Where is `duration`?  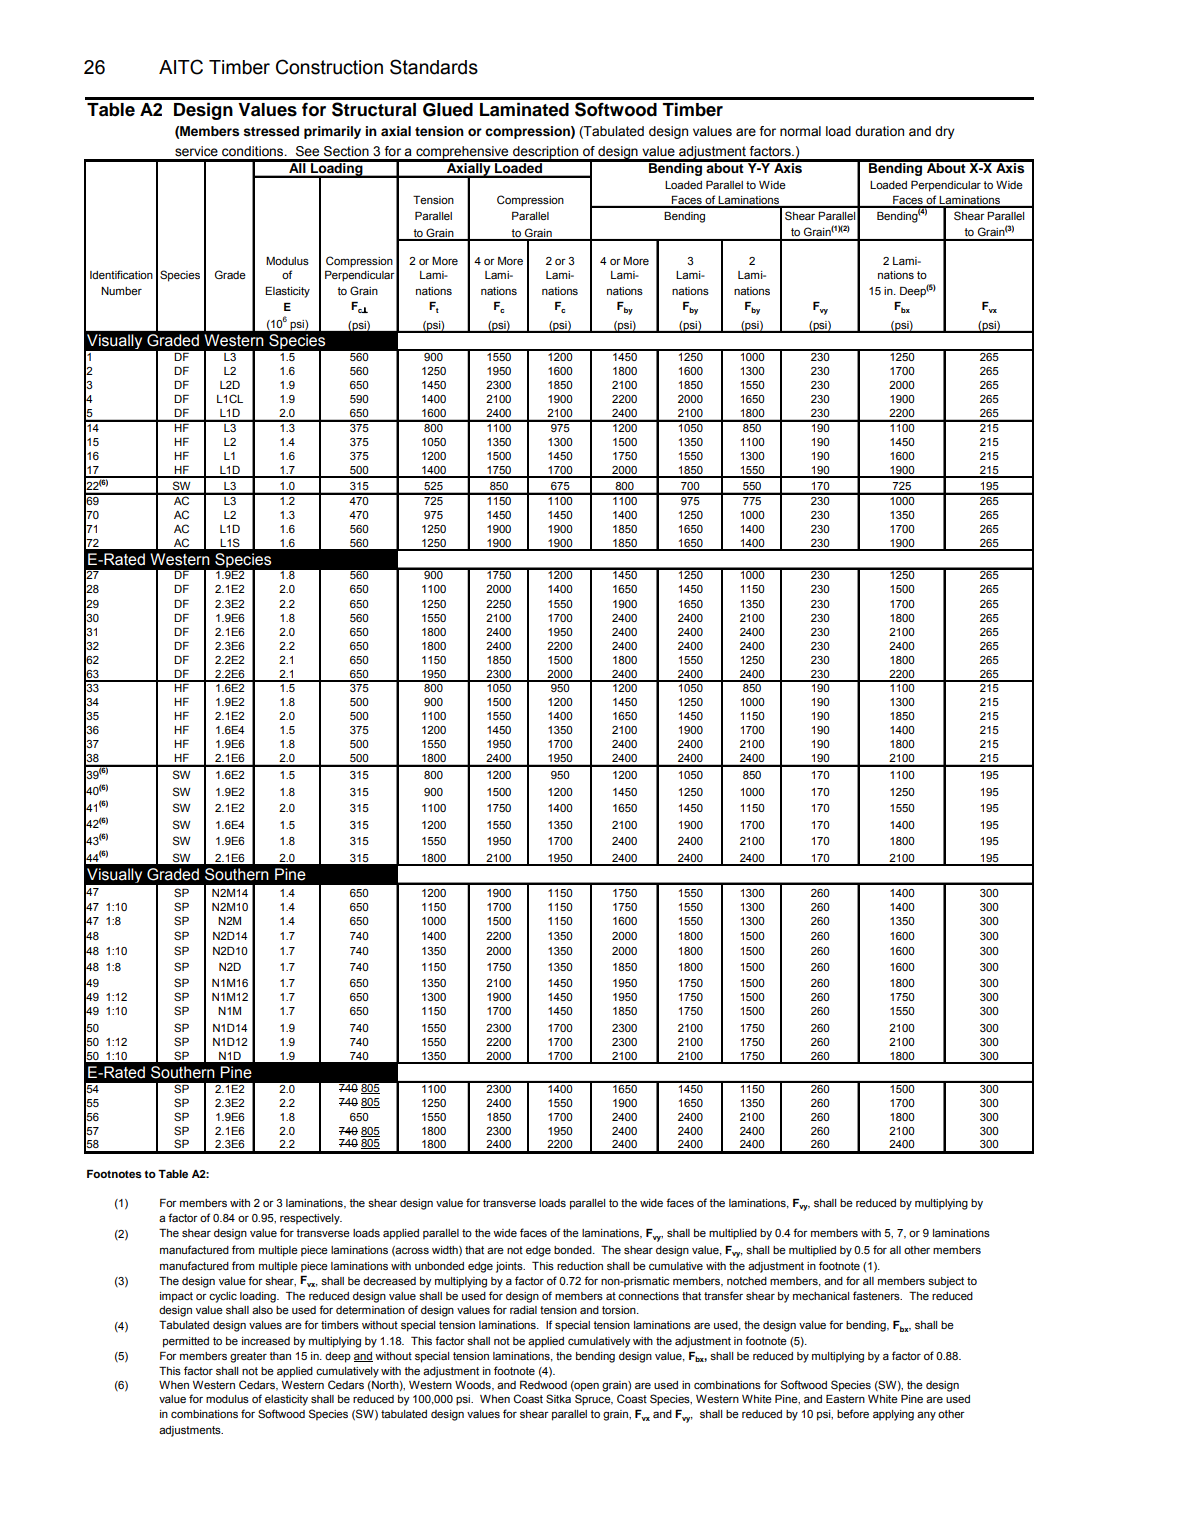
duration is located at coordinates (879, 131).
